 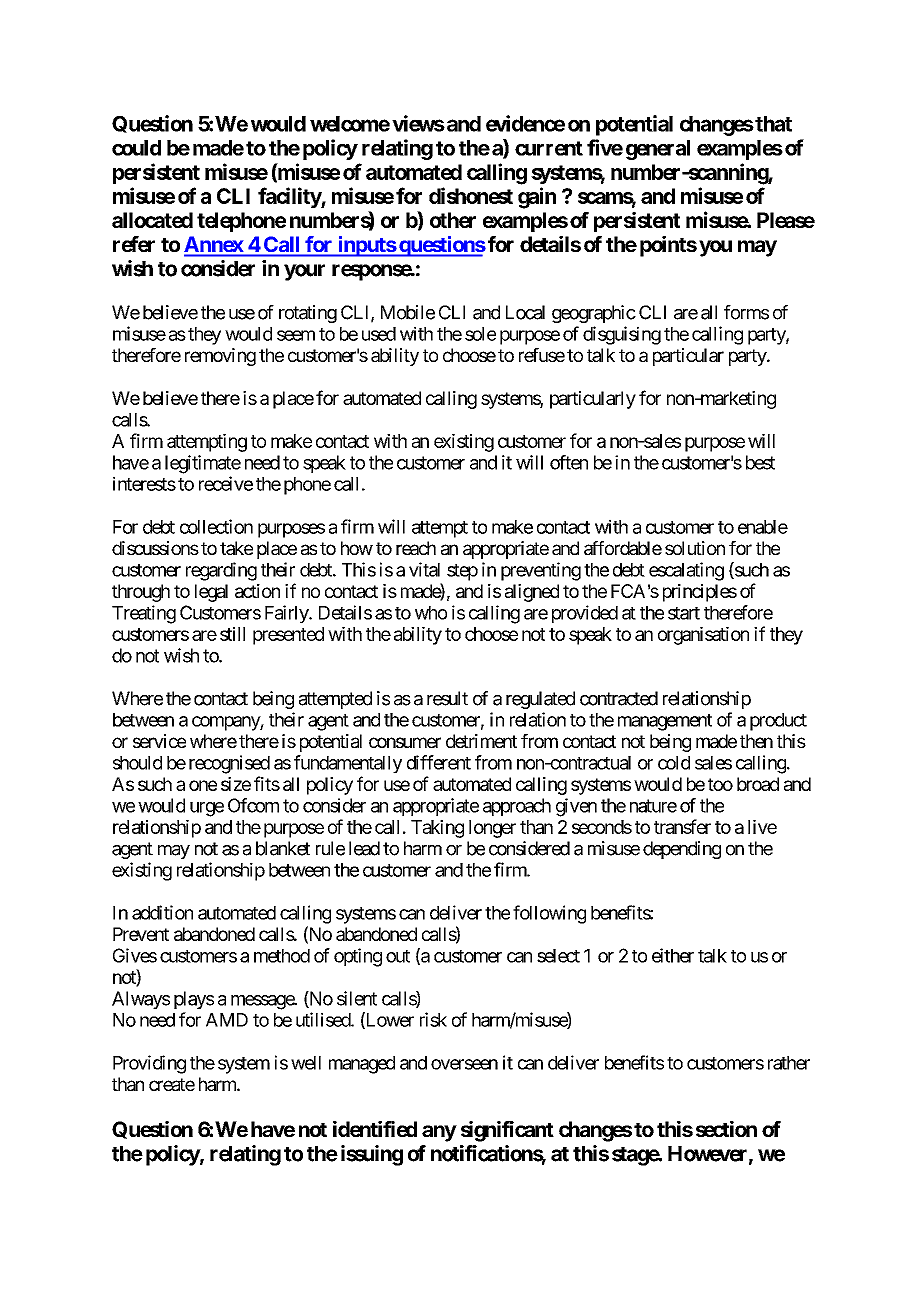 What do you see at coordinates (658, 150) in the document?
I see `general` at bounding box center [658, 150].
